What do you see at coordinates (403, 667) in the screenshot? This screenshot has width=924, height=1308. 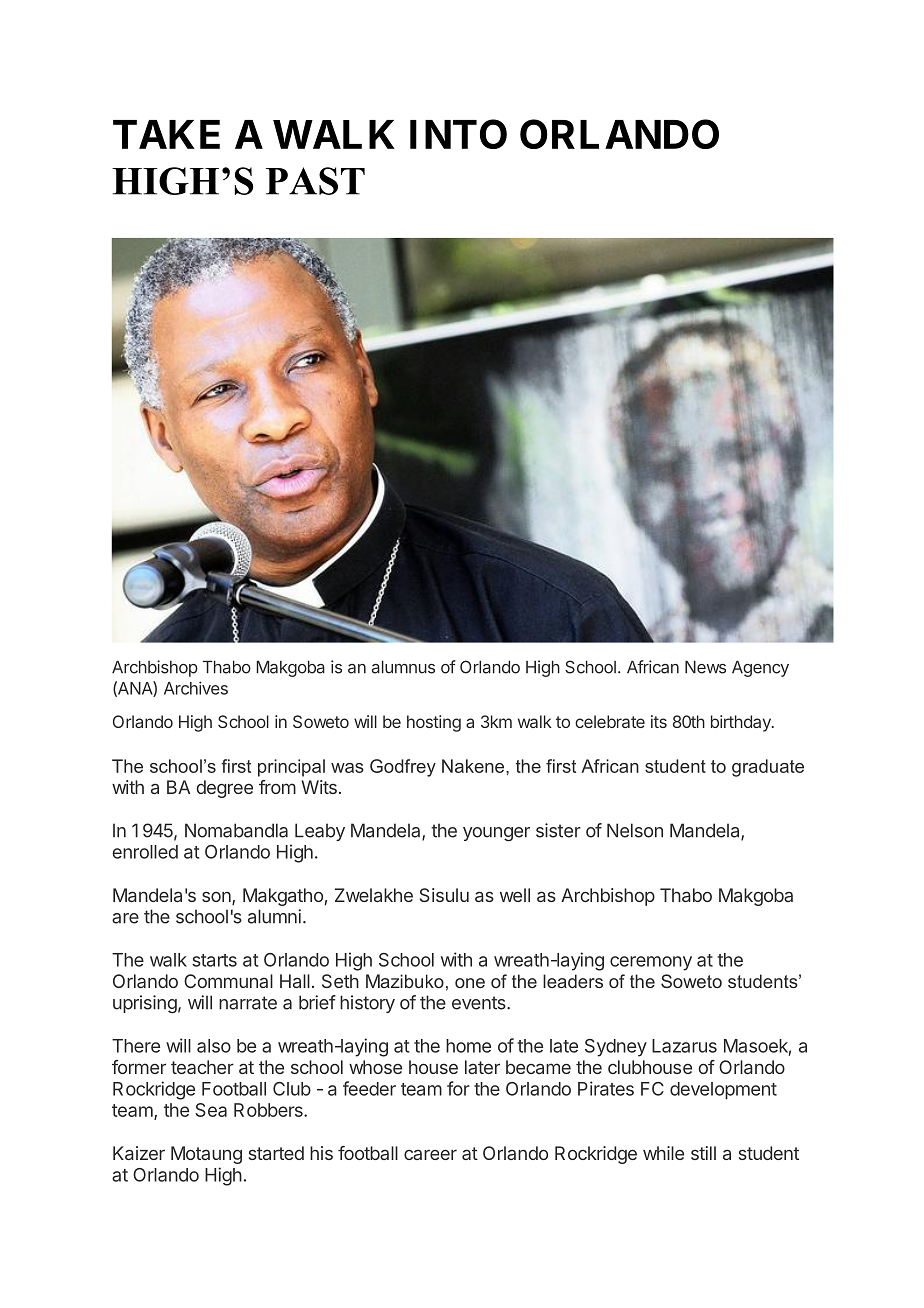 I see `alumnus` at bounding box center [403, 667].
